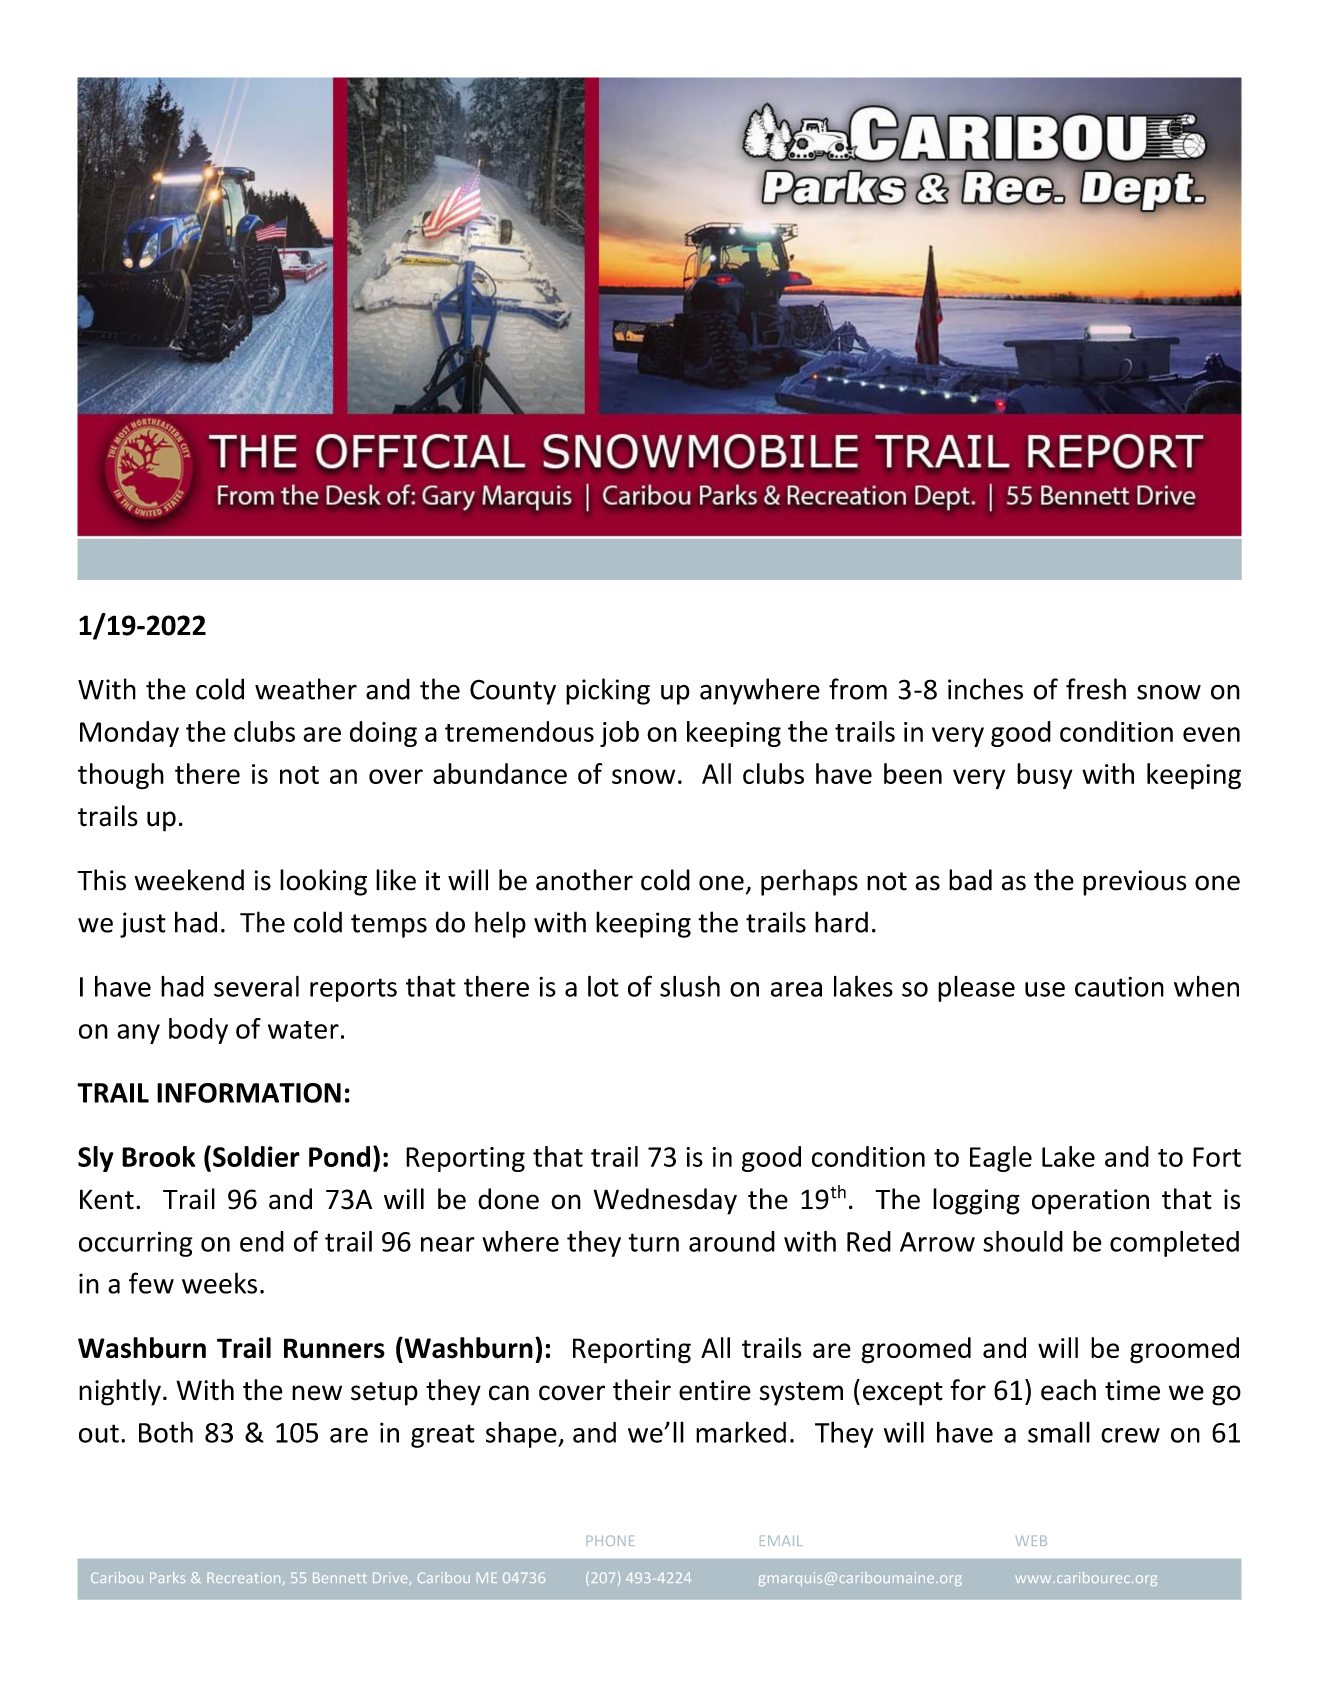  What do you see at coordinates (1217, 1157) in the image?
I see `Fort` at bounding box center [1217, 1157].
